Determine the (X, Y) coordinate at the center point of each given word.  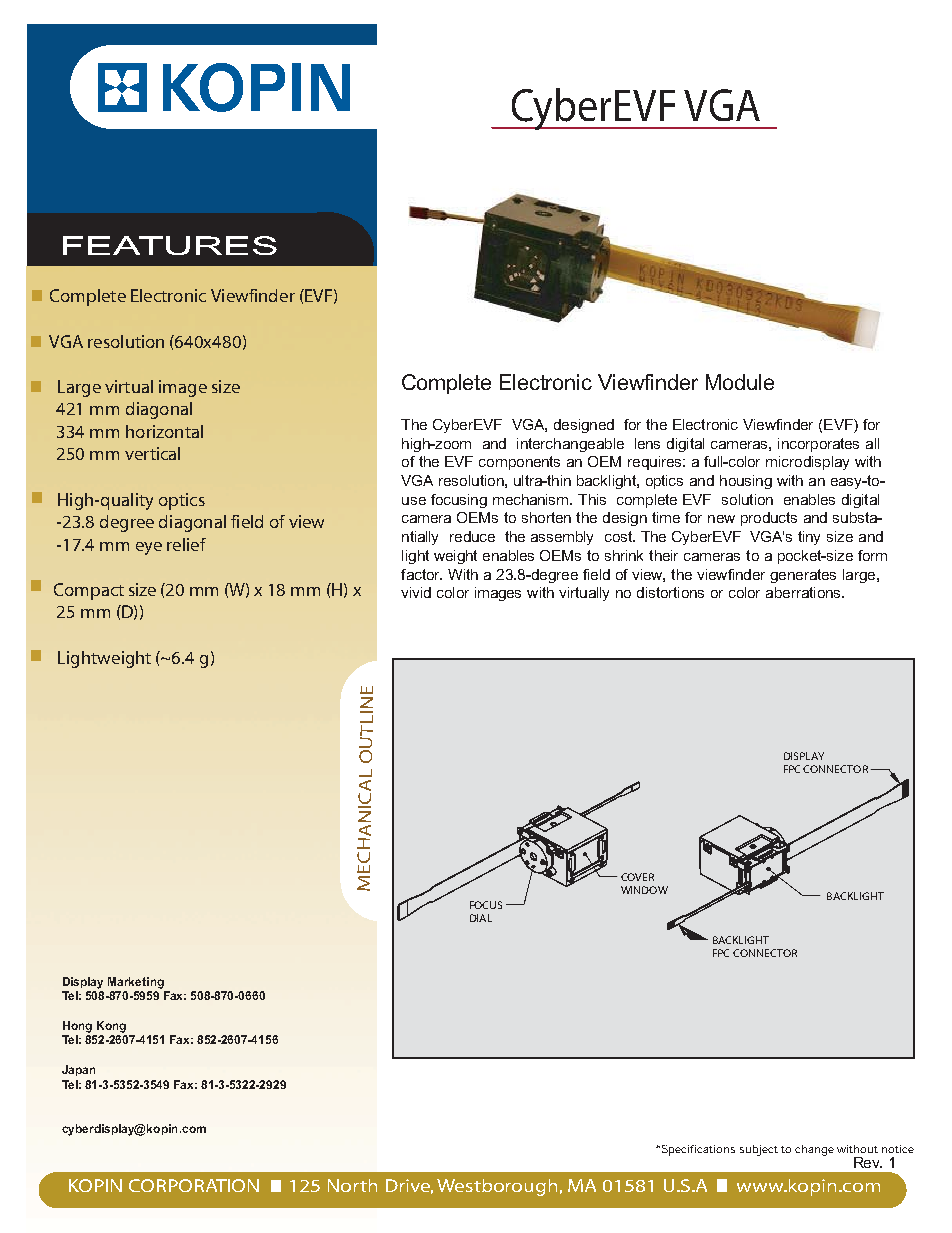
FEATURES (170, 245)
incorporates (818, 445)
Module (740, 382)
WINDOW (644, 890)
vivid (416, 592)
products (769, 519)
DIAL (481, 918)
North (352, 1185)
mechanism (532, 499)
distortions (670, 592)
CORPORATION (194, 1185)
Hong (77, 1027)
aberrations (804, 592)
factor (421, 574)
